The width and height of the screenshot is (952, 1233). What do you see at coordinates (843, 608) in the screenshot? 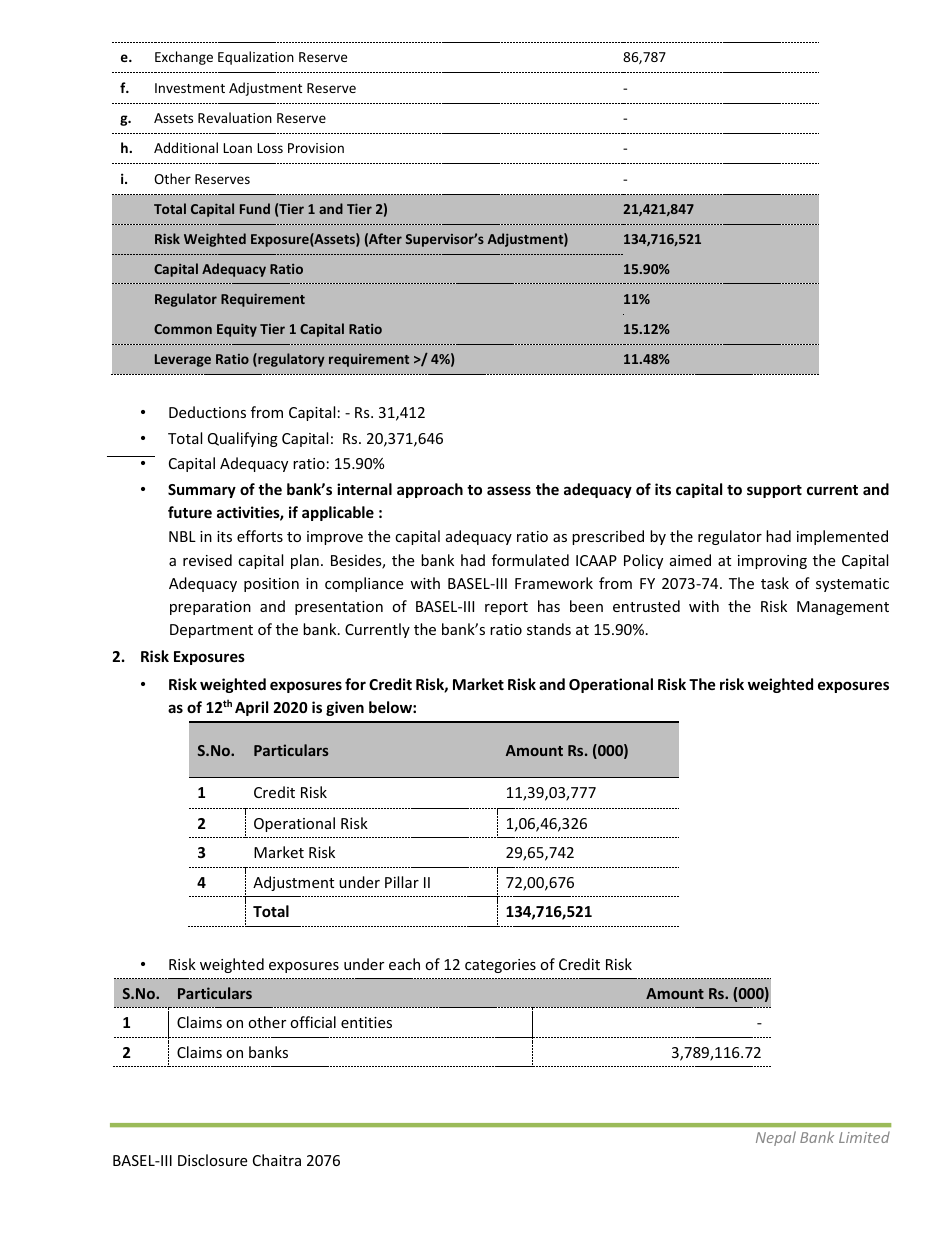
I see `Management` at bounding box center [843, 608].
